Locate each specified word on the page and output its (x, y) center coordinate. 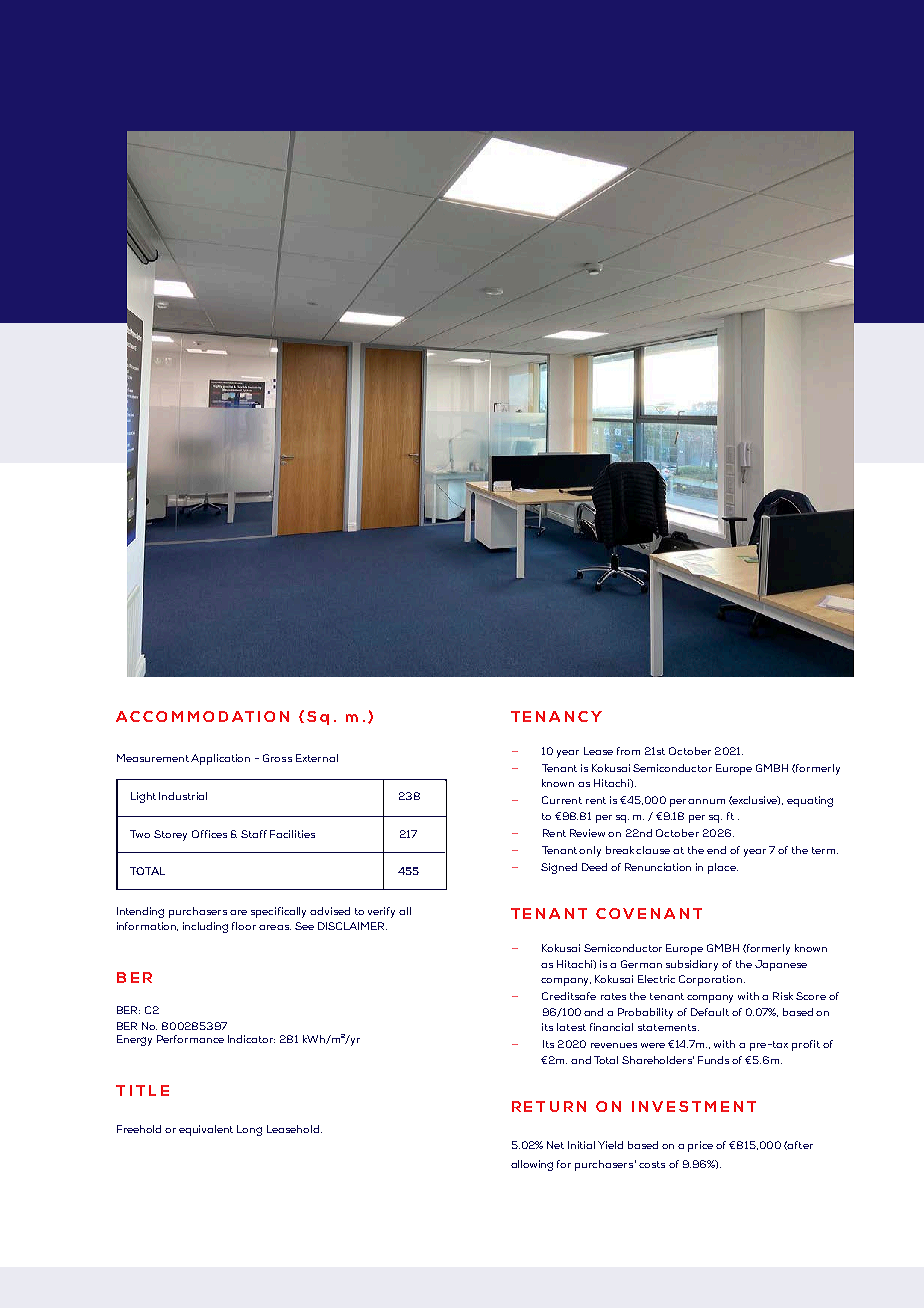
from (628, 751)
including (205, 927)
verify (381, 912)
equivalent (206, 1130)
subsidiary (692, 965)
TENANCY (556, 716)
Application (220, 759)
